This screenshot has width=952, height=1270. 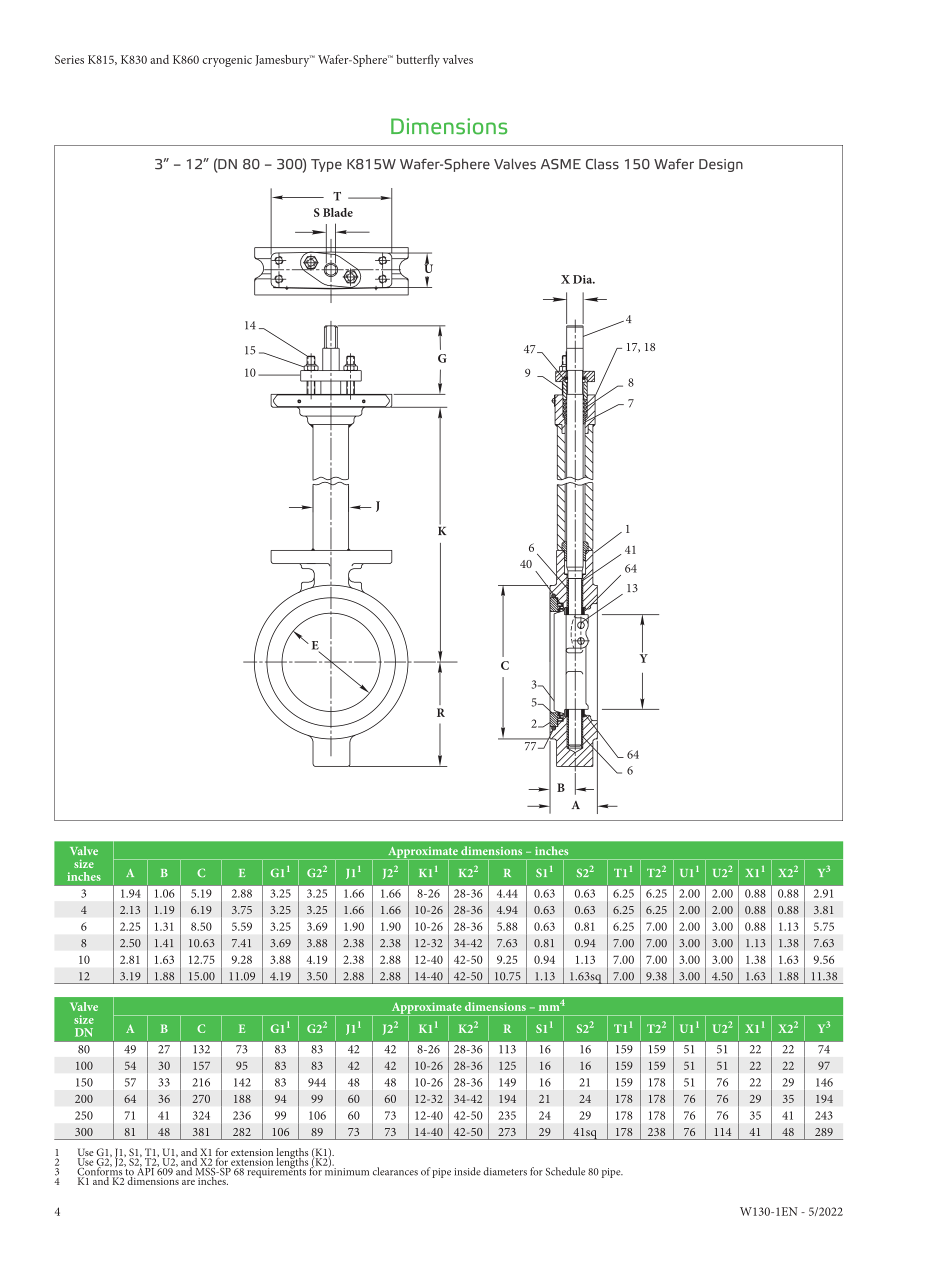 I want to click on are, so click(x=188, y=1182).
